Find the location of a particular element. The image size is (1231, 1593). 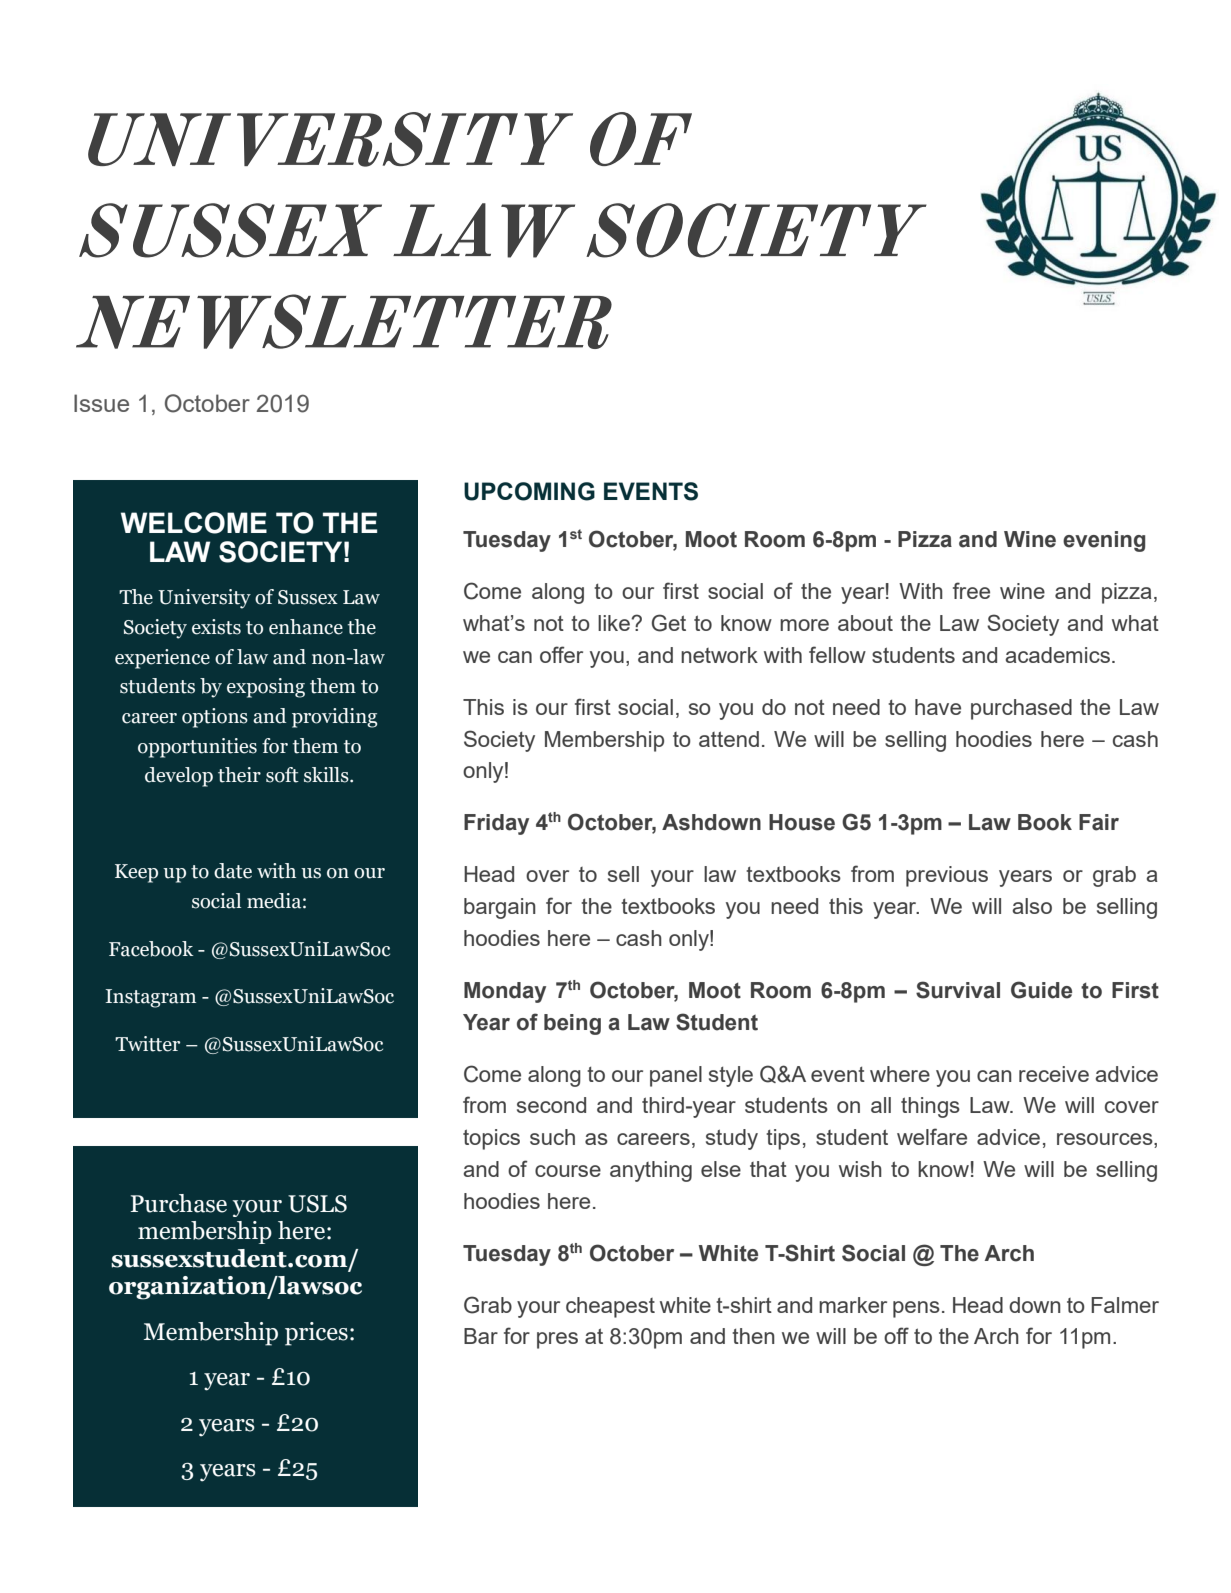

UPCOMING is located at coordinates (529, 491).
